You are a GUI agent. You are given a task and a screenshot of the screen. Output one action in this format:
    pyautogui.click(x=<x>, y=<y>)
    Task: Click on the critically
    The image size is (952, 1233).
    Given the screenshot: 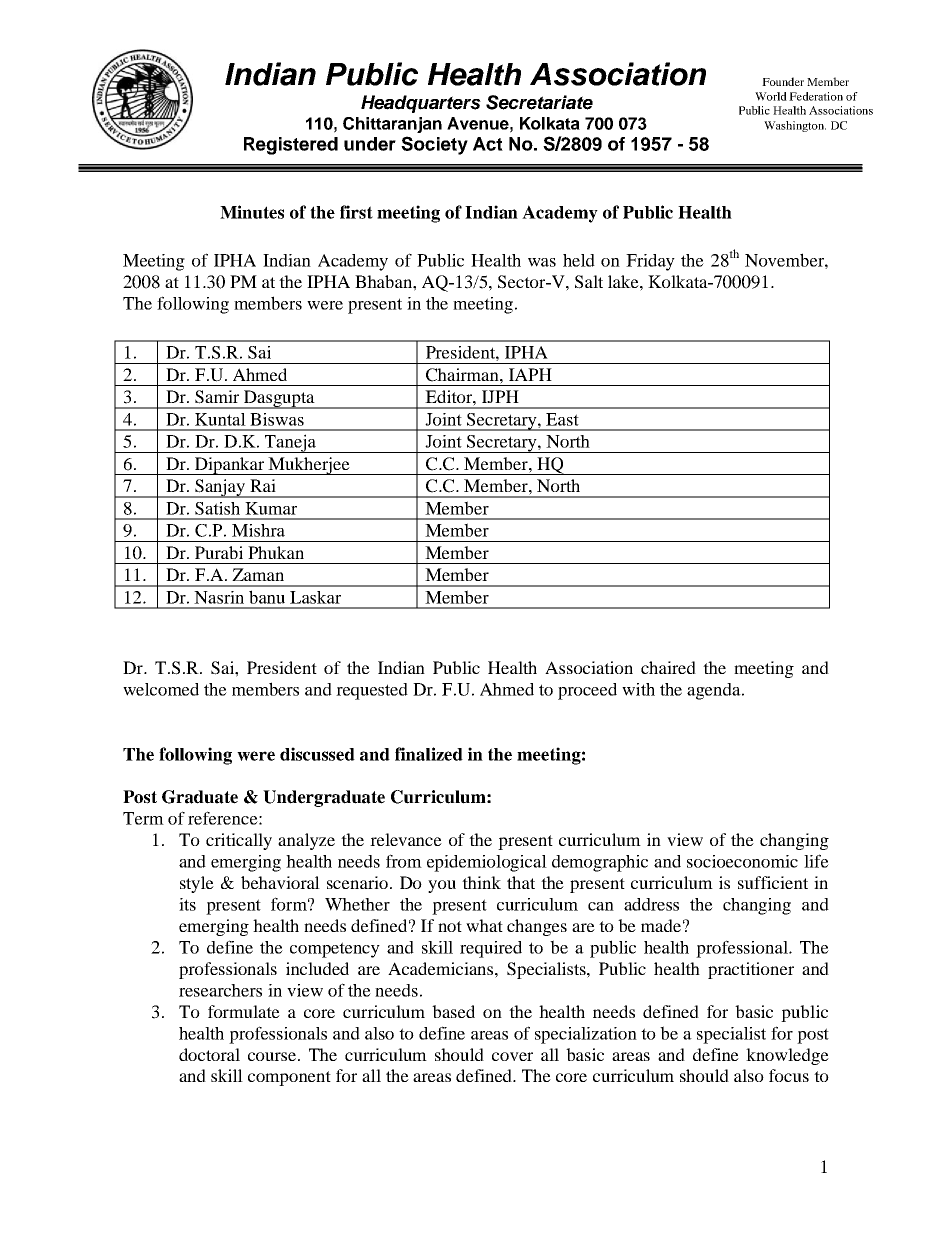 What is the action you would take?
    pyautogui.click(x=239, y=841)
